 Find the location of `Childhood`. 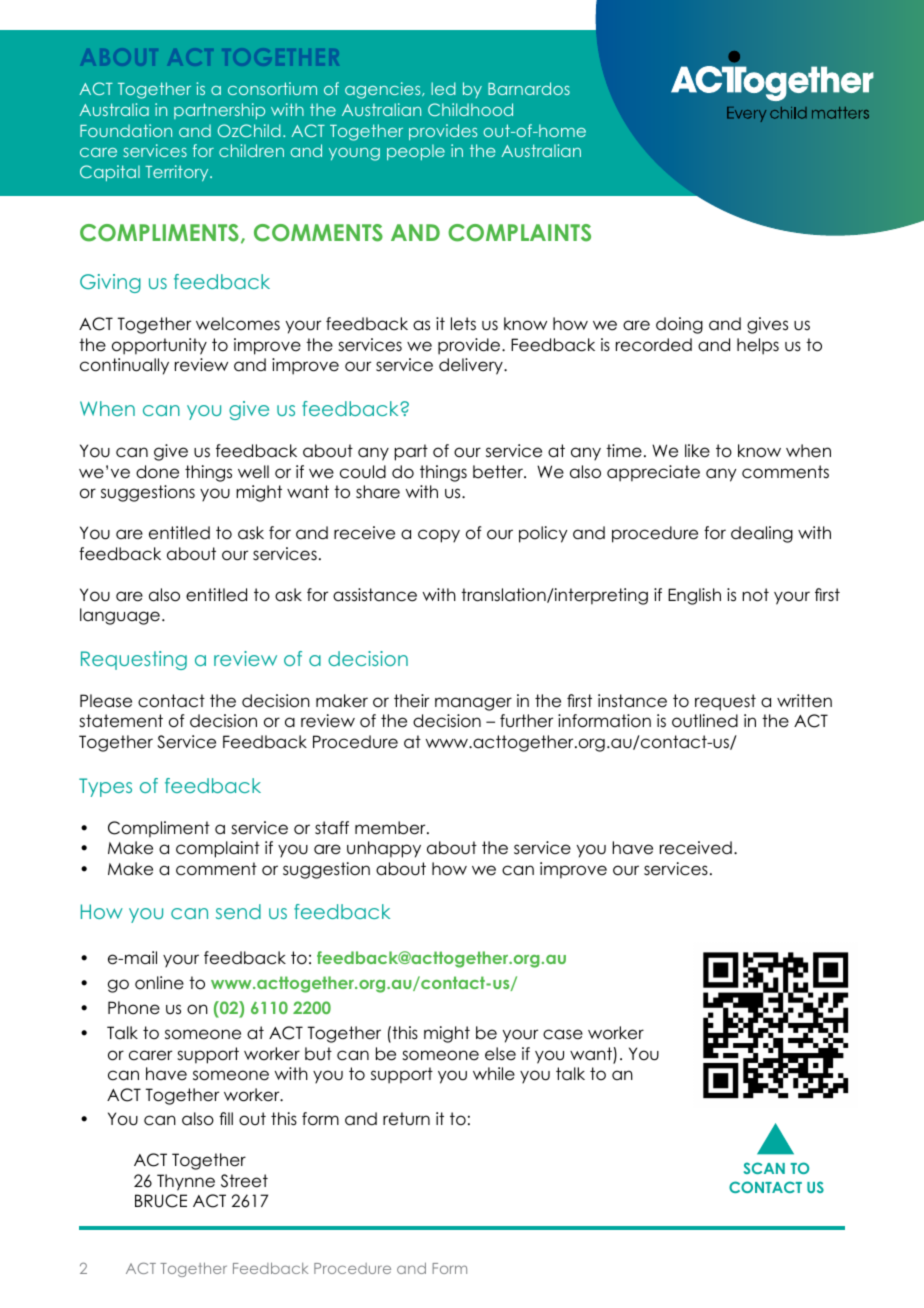

Childhood is located at coordinates (470, 109).
